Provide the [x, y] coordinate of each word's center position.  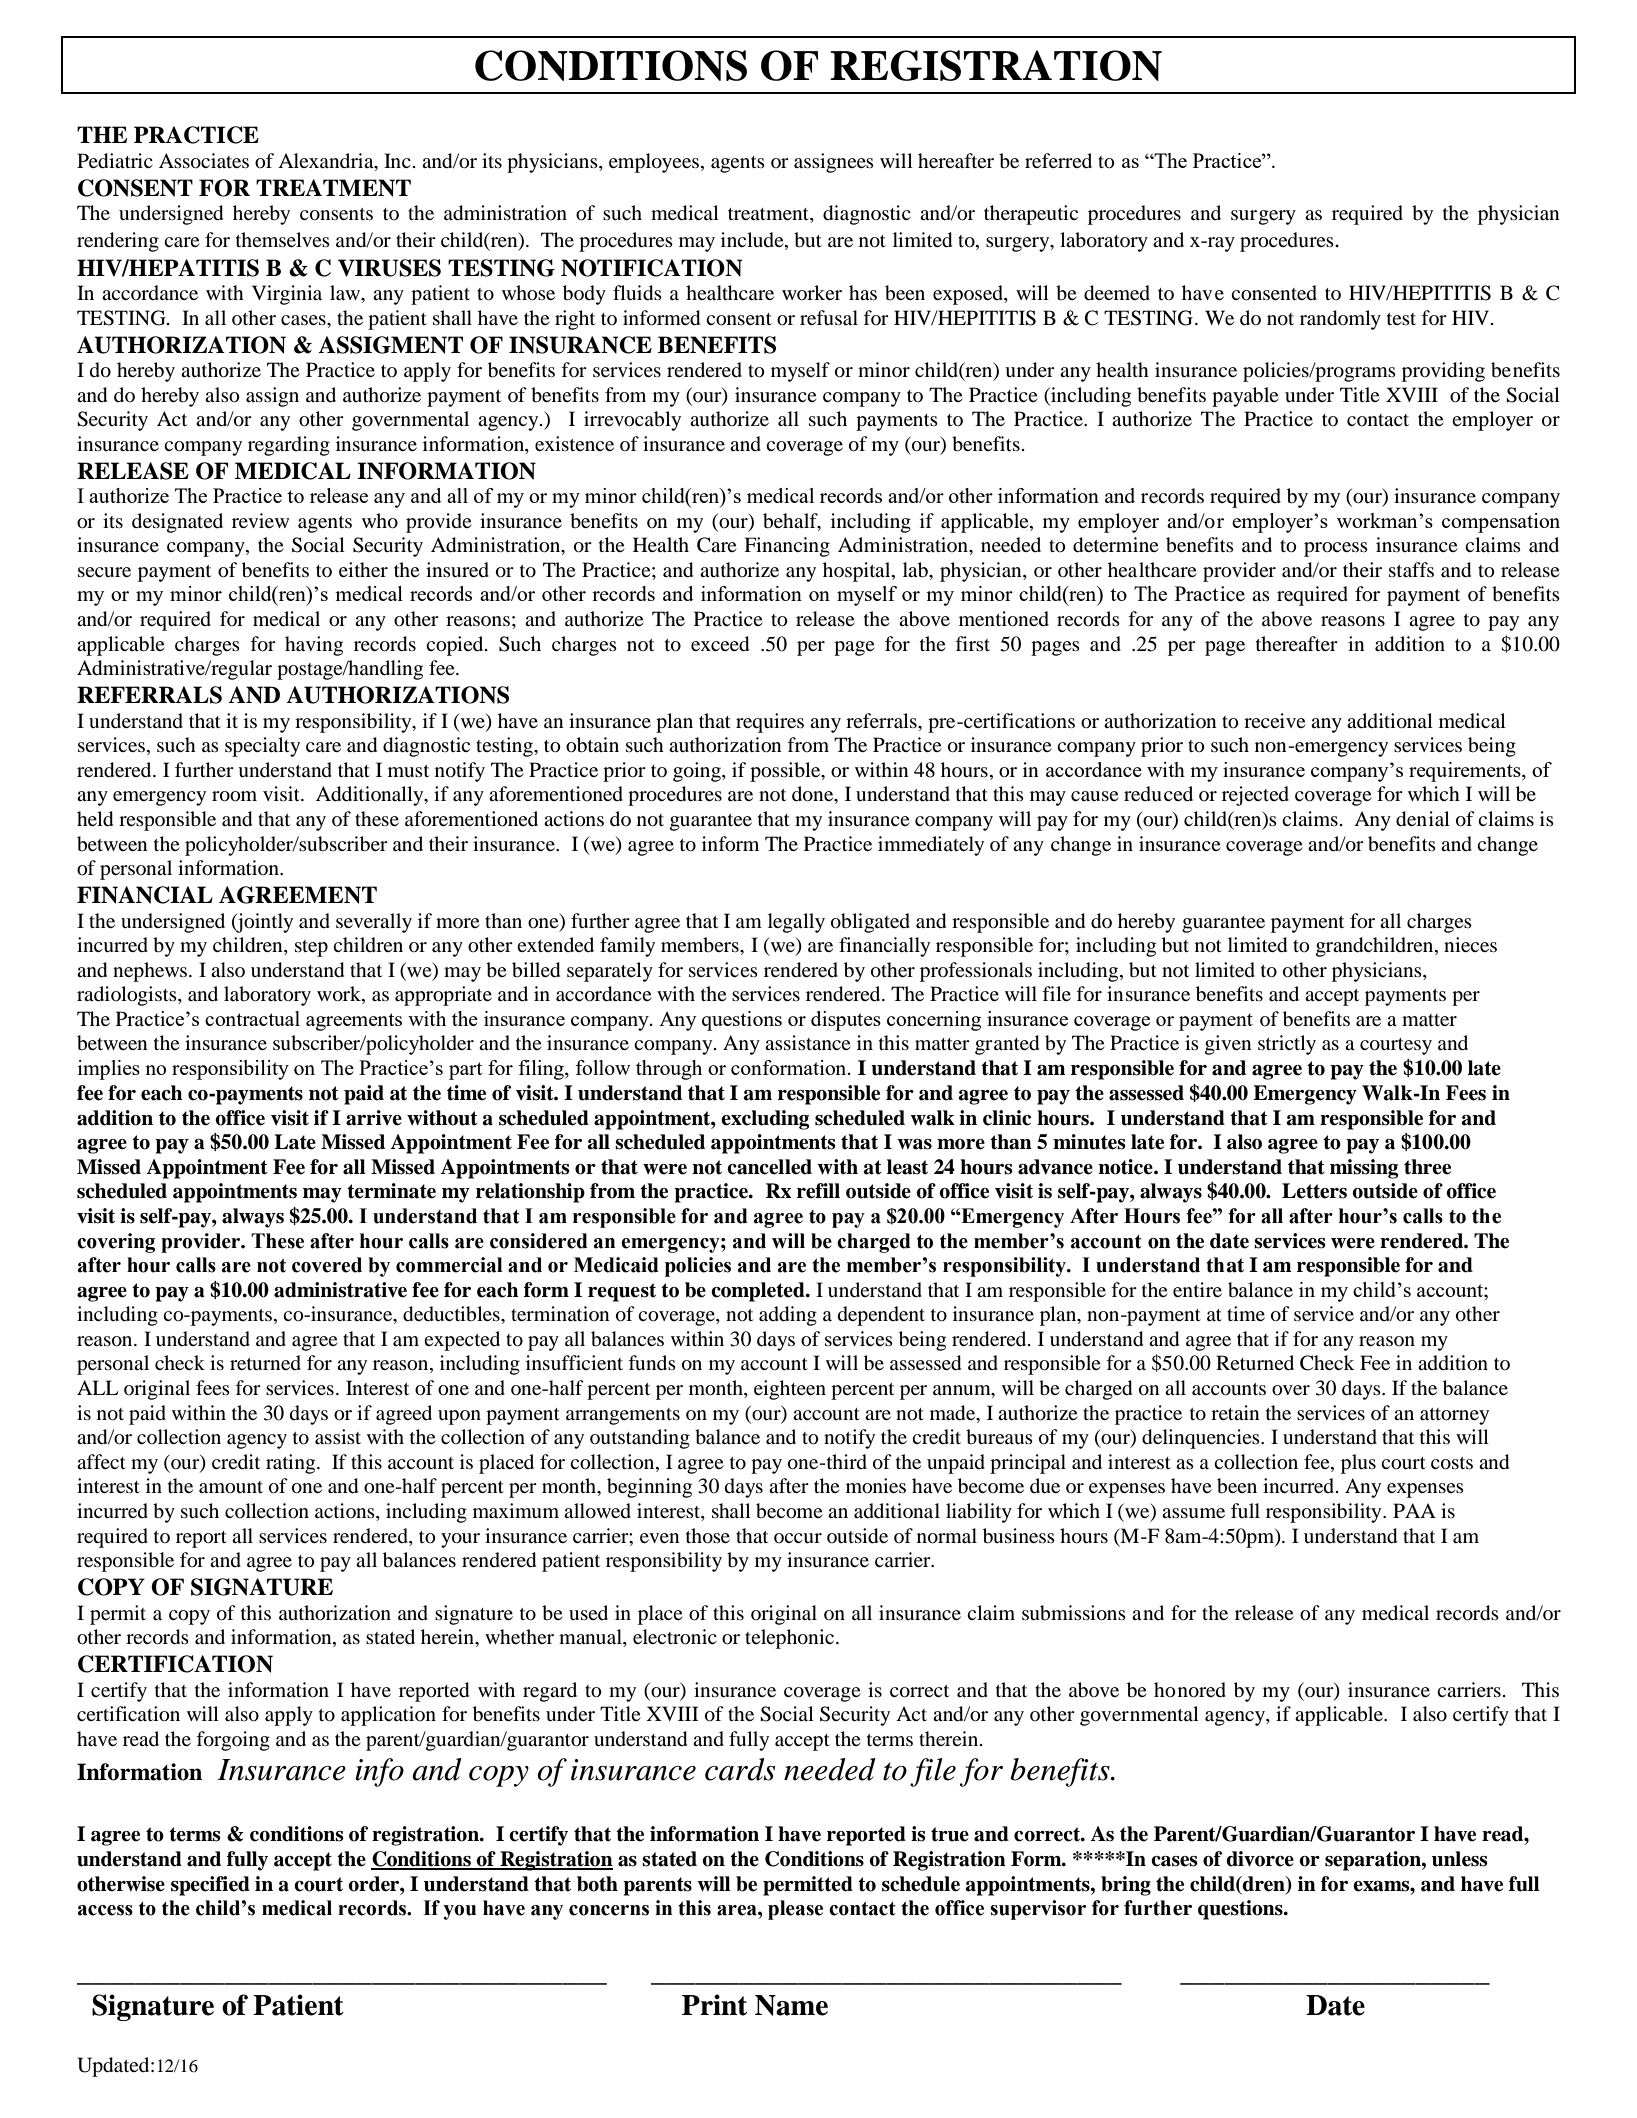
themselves [283, 239]
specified [210, 1886]
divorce [1260, 1859]
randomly [1340, 320]
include [753, 241]
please [795, 1910]
